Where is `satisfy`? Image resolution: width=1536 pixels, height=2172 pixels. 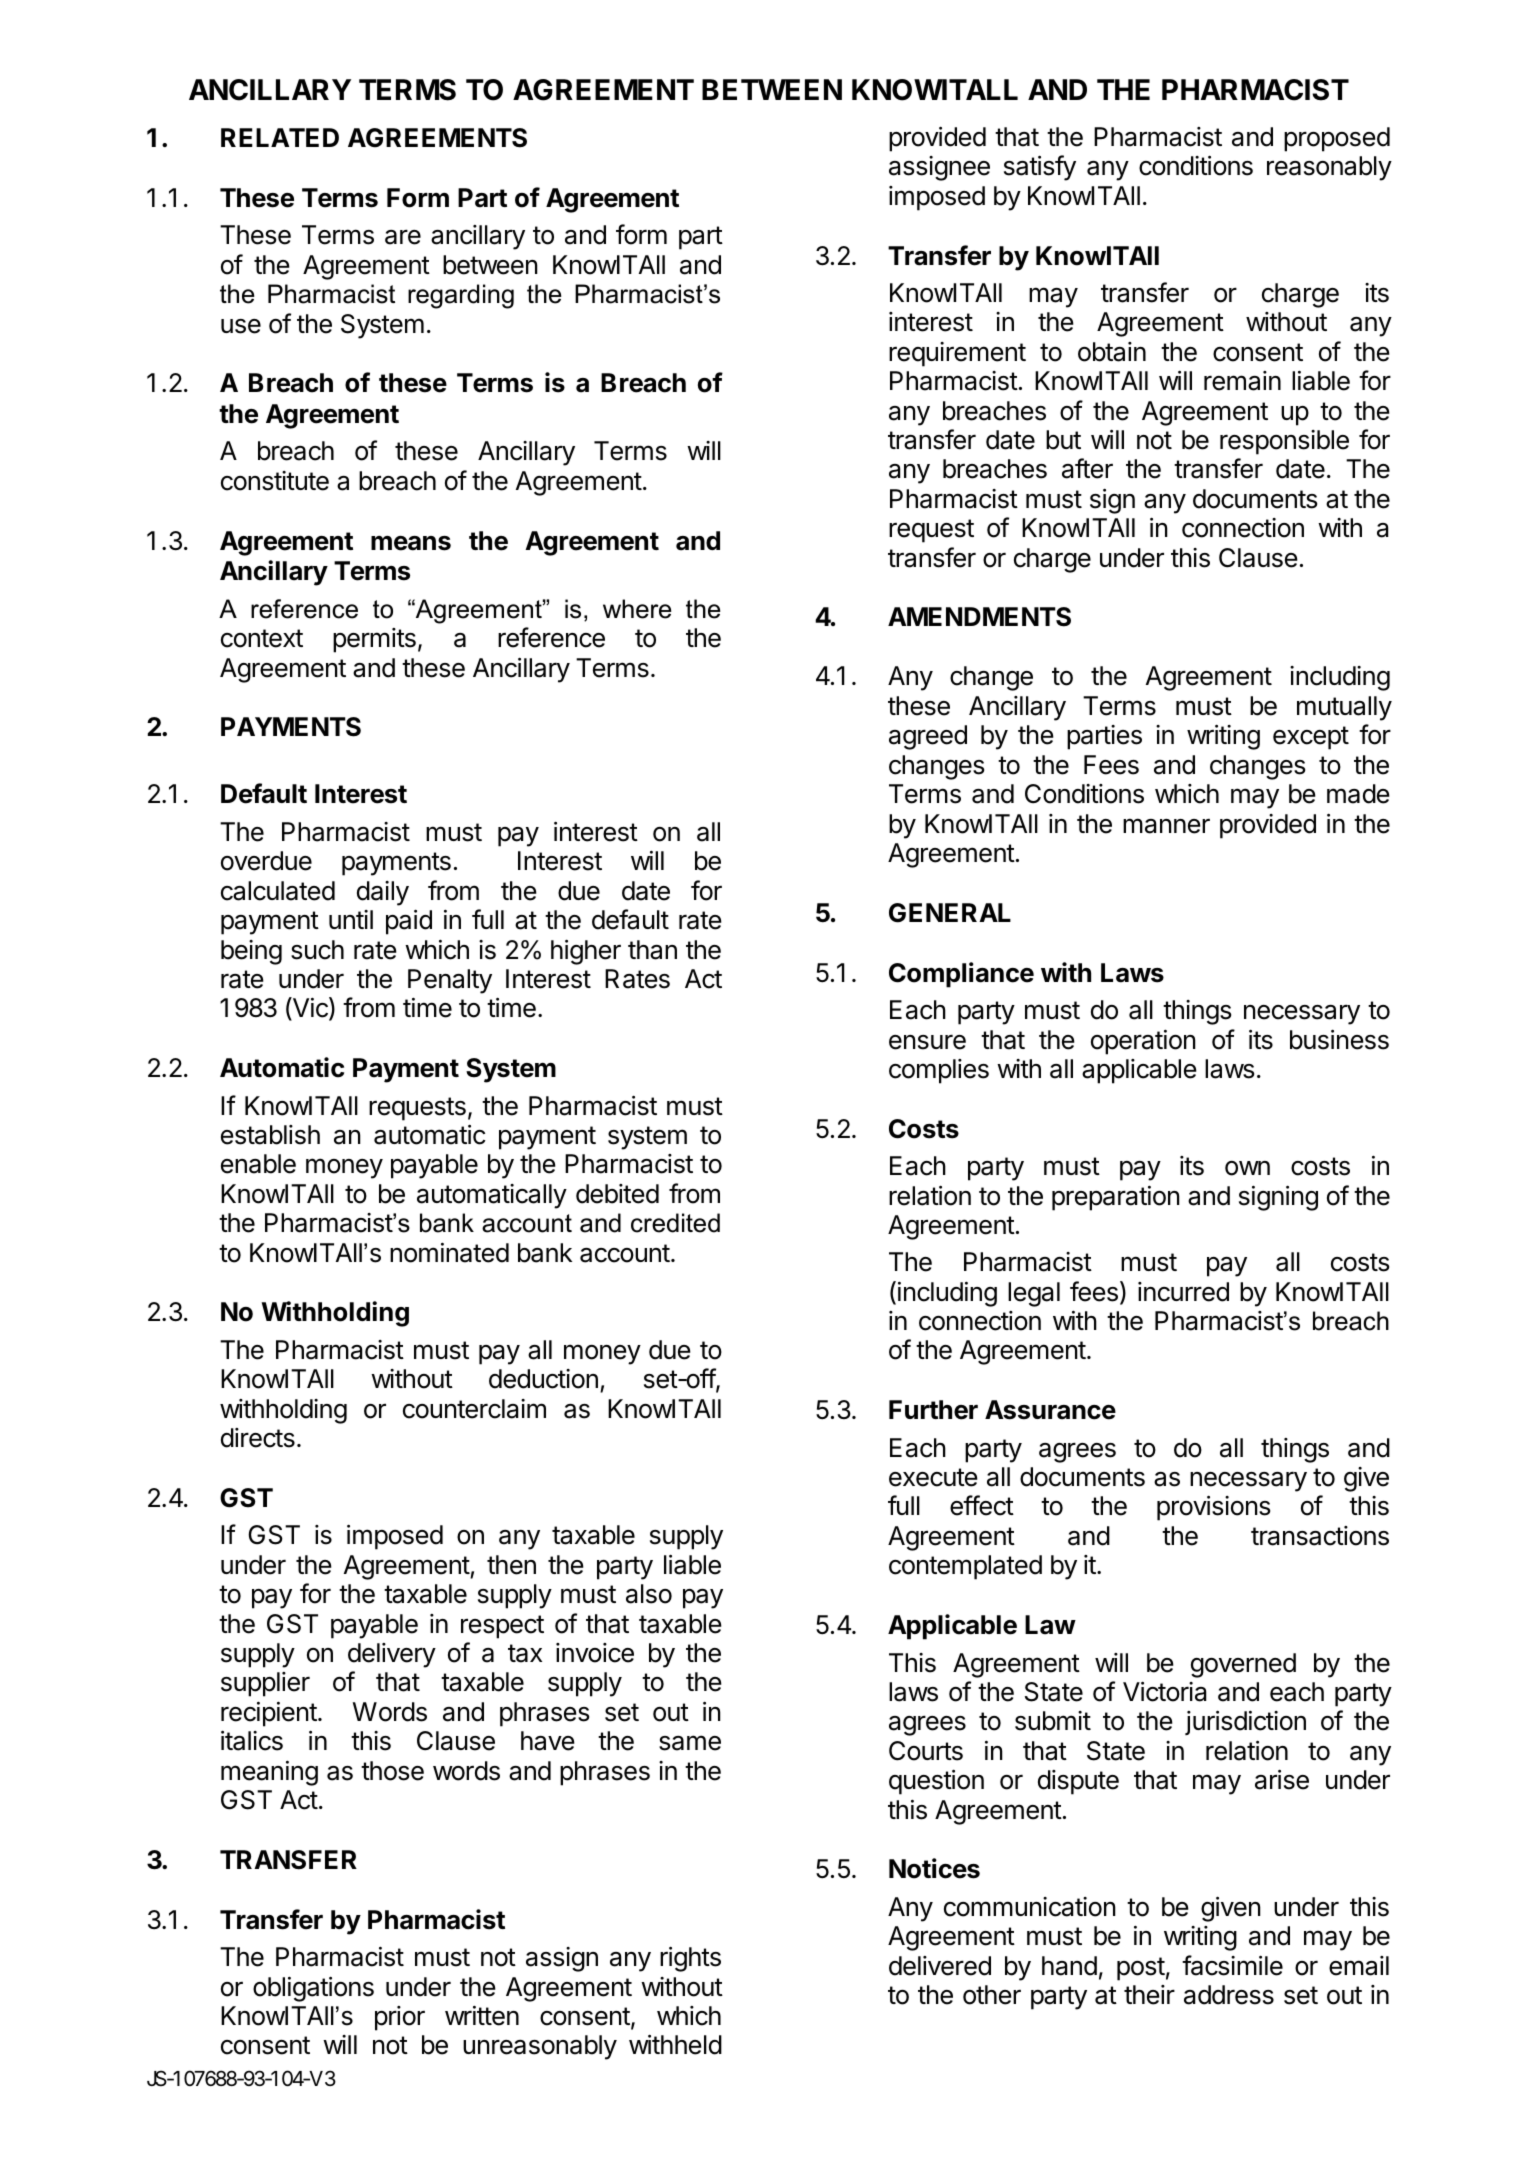
satisfy is located at coordinates (1040, 168).
